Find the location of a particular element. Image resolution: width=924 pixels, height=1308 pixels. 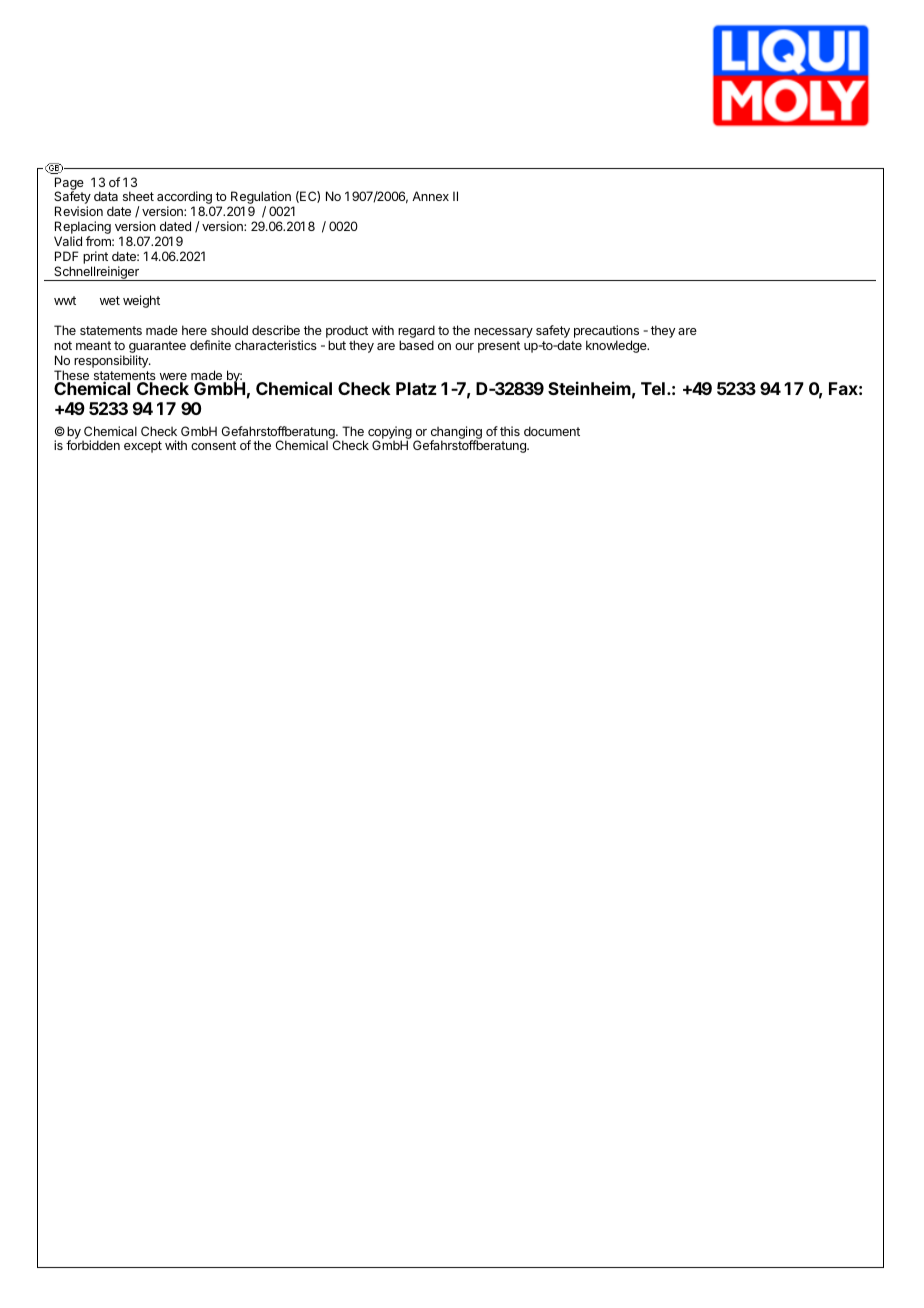

Tel is located at coordinates (653, 388).
